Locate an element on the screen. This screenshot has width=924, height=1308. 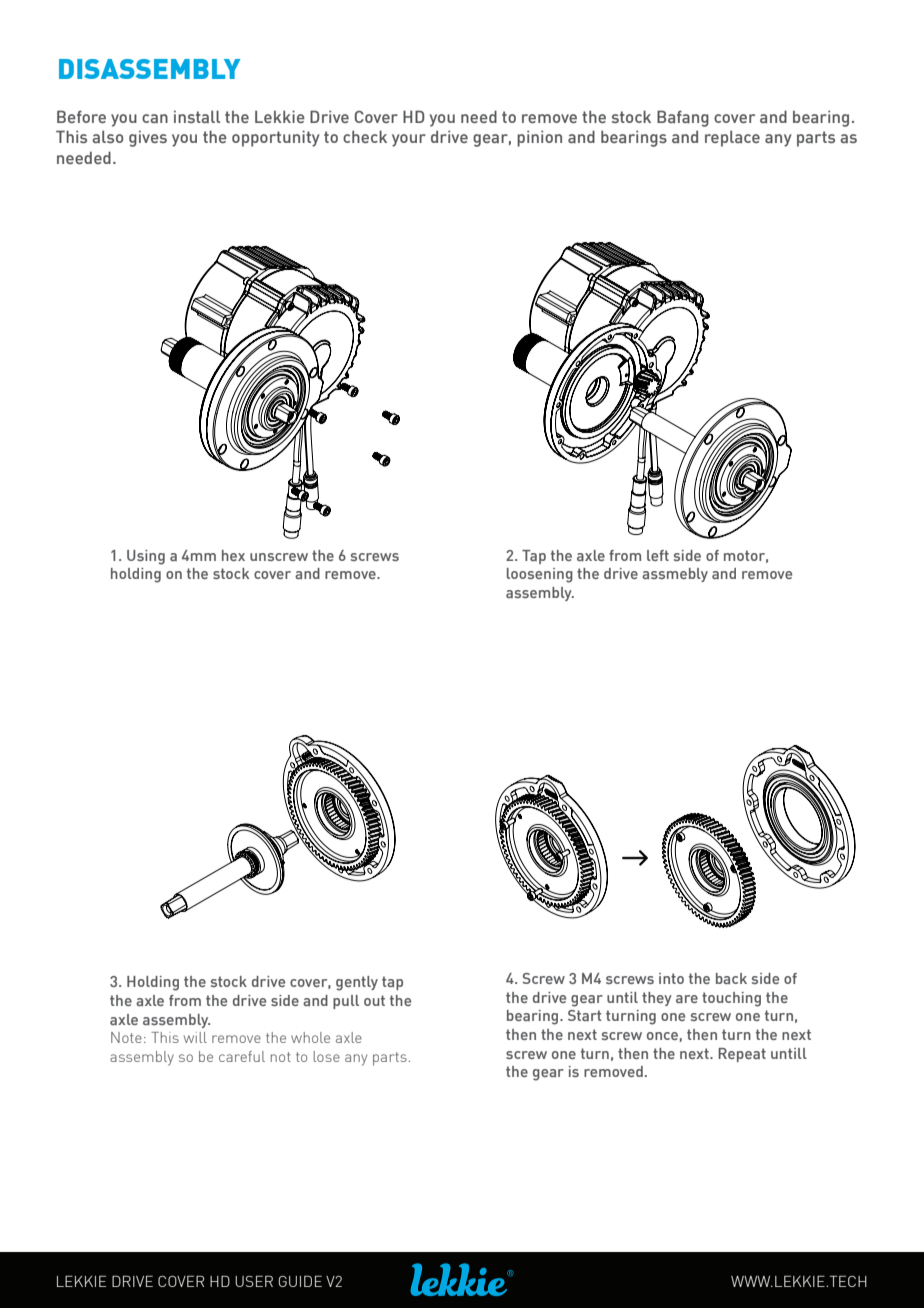
Note is located at coordinates (126, 1037).
